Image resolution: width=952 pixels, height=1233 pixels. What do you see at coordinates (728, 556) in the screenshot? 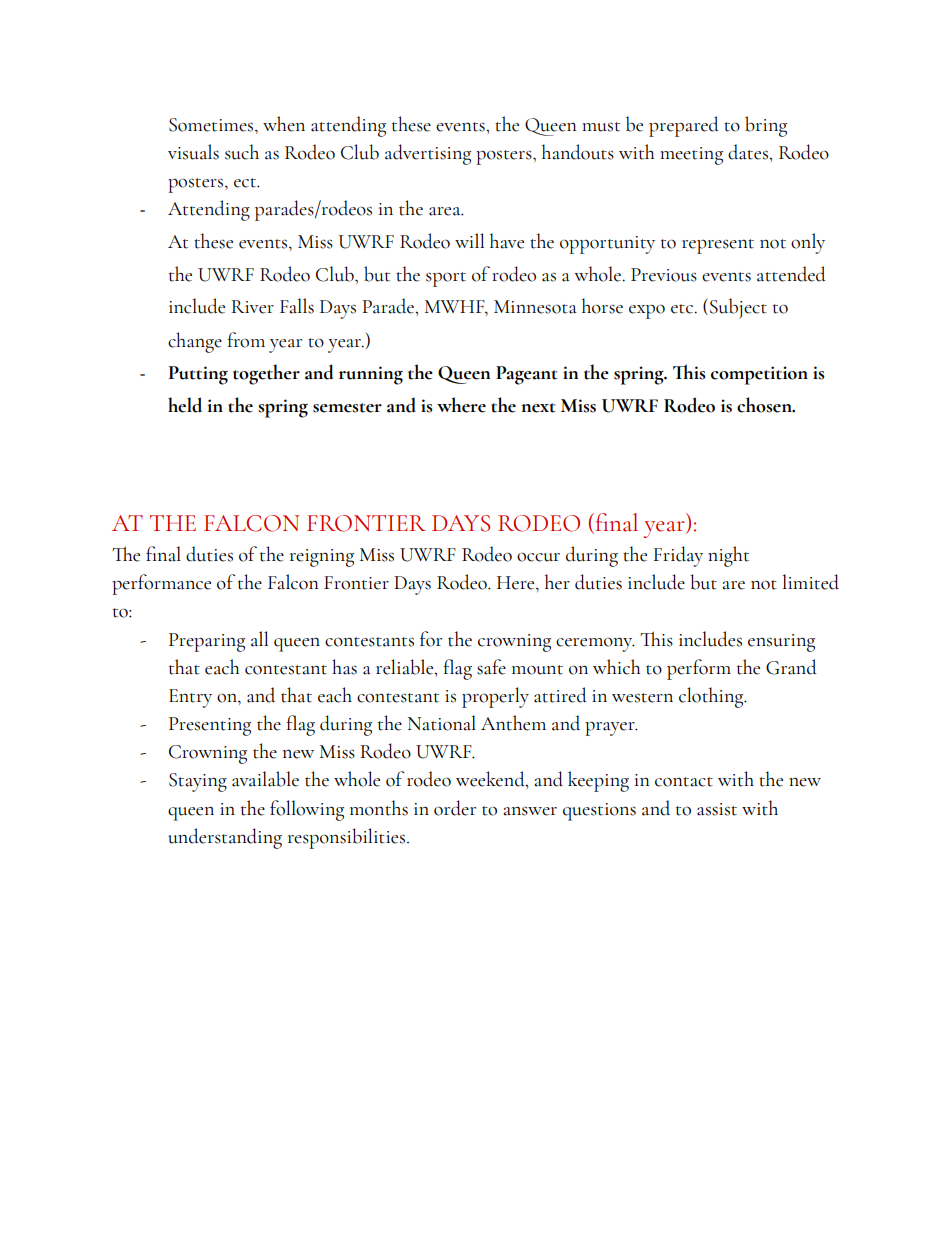
I see `night` at bounding box center [728, 556].
